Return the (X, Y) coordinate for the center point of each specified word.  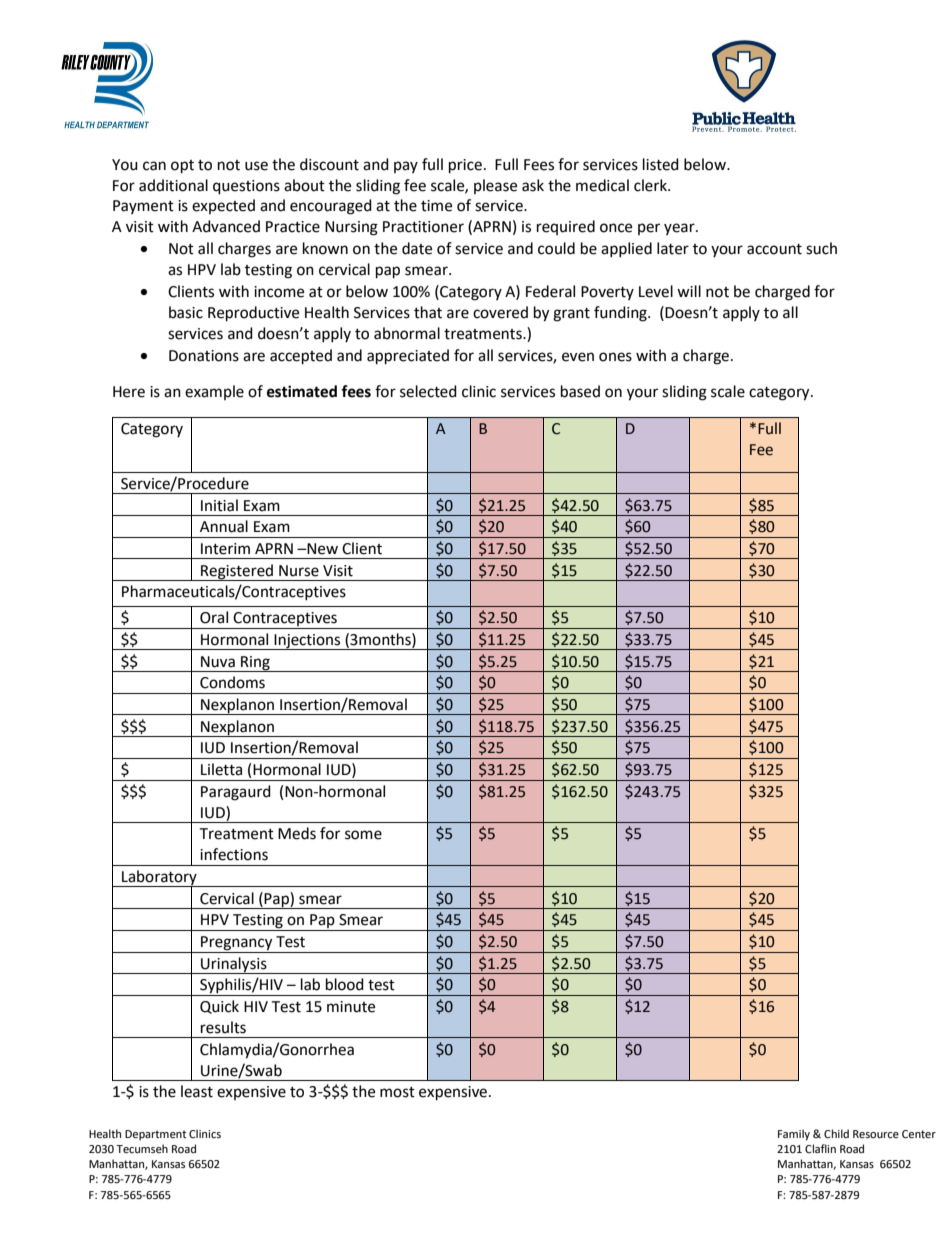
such (821, 248)
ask (533, 185)
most (397, 1092)
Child (836, 1133)
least (197, 1091)
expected (223, 206)
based (580, 391)
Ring (255, 664)
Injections (307, 642)
